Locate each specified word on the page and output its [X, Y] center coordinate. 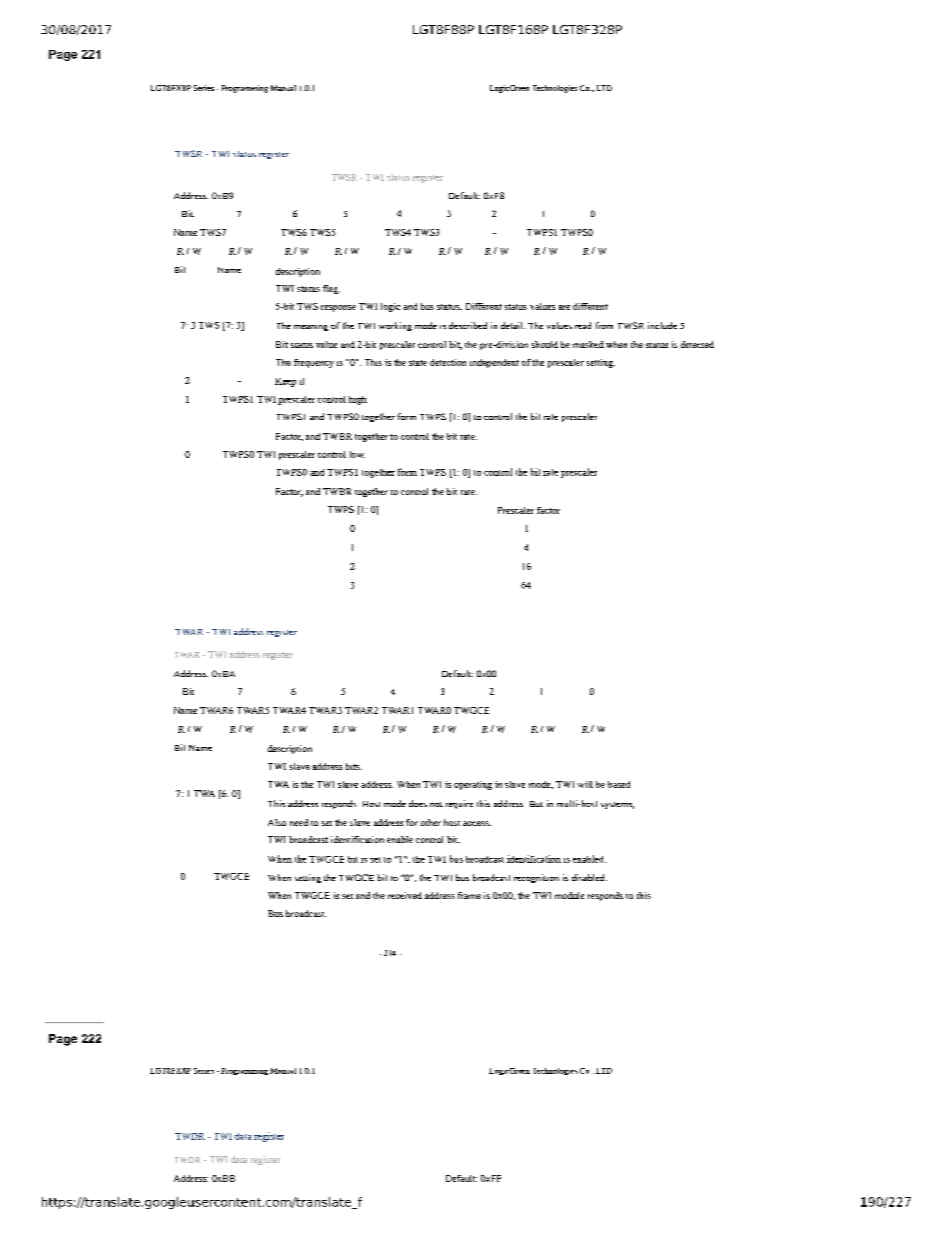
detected [697, 344]
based [619, 784]
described [468, 325]
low [357, 454]
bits [354, 766]
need [299, 822]
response [338, 308]
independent [494, 363]
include [662, 325]
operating [473, 785]
